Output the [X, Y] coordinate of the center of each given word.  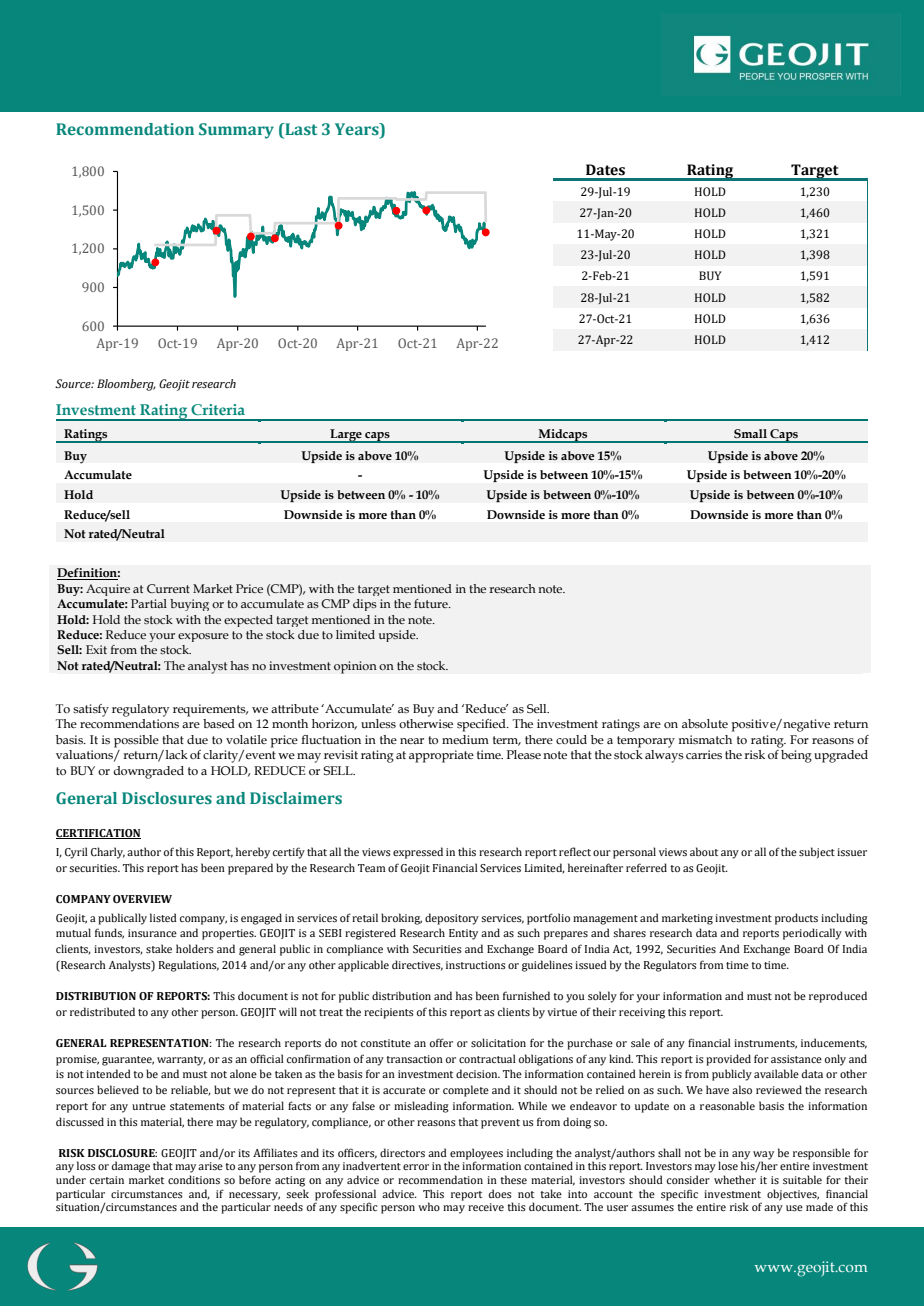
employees [475, 1155]
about [704, 851]
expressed [418, 853]
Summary [236, 131]
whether [735, 1179]
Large [346, 436]
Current [168, 588]
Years [358, 130]
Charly [108, 853]
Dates [605, 170]
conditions [194, 1179]
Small [750, 433]
